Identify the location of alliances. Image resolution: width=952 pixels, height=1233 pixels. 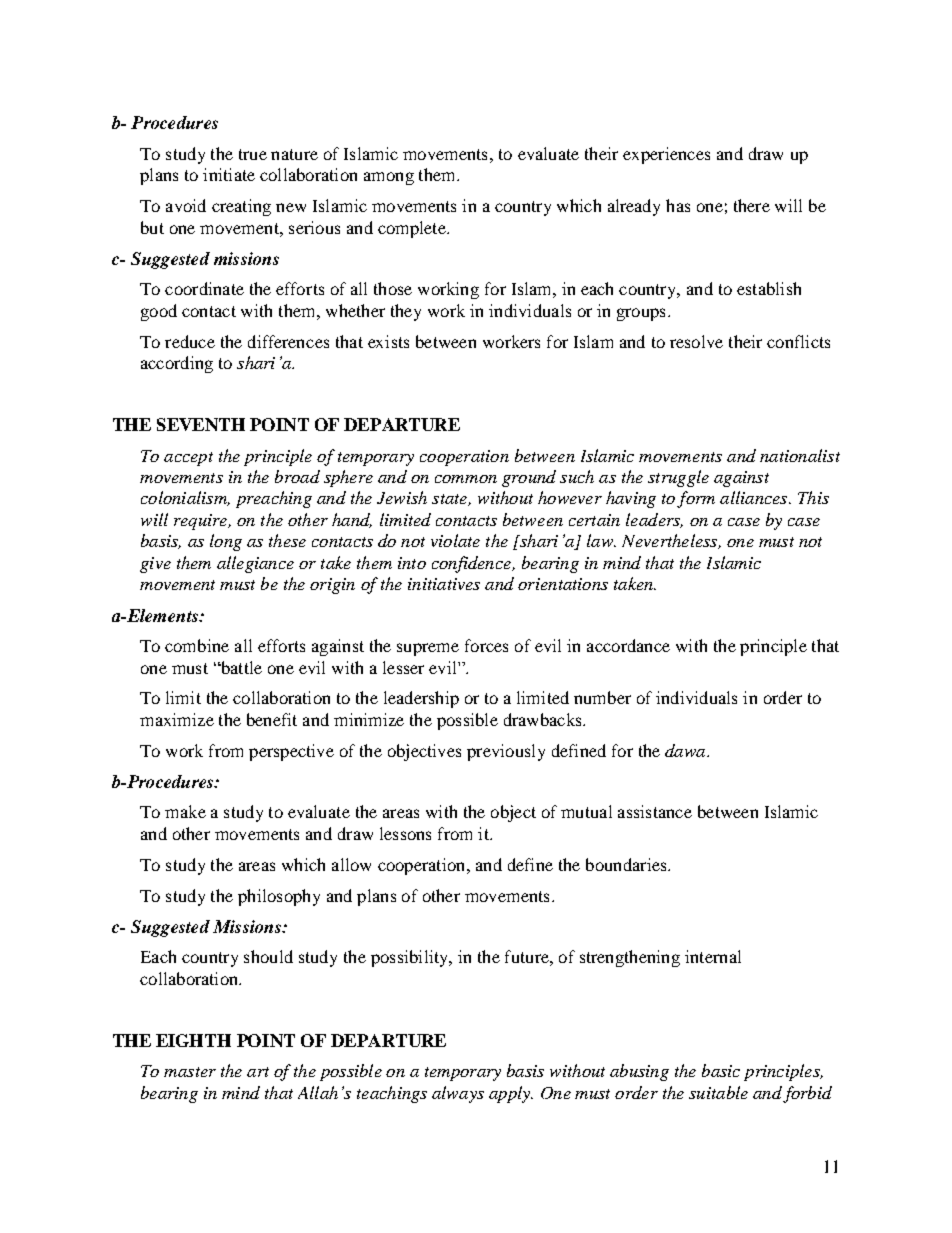
(755, 497).
